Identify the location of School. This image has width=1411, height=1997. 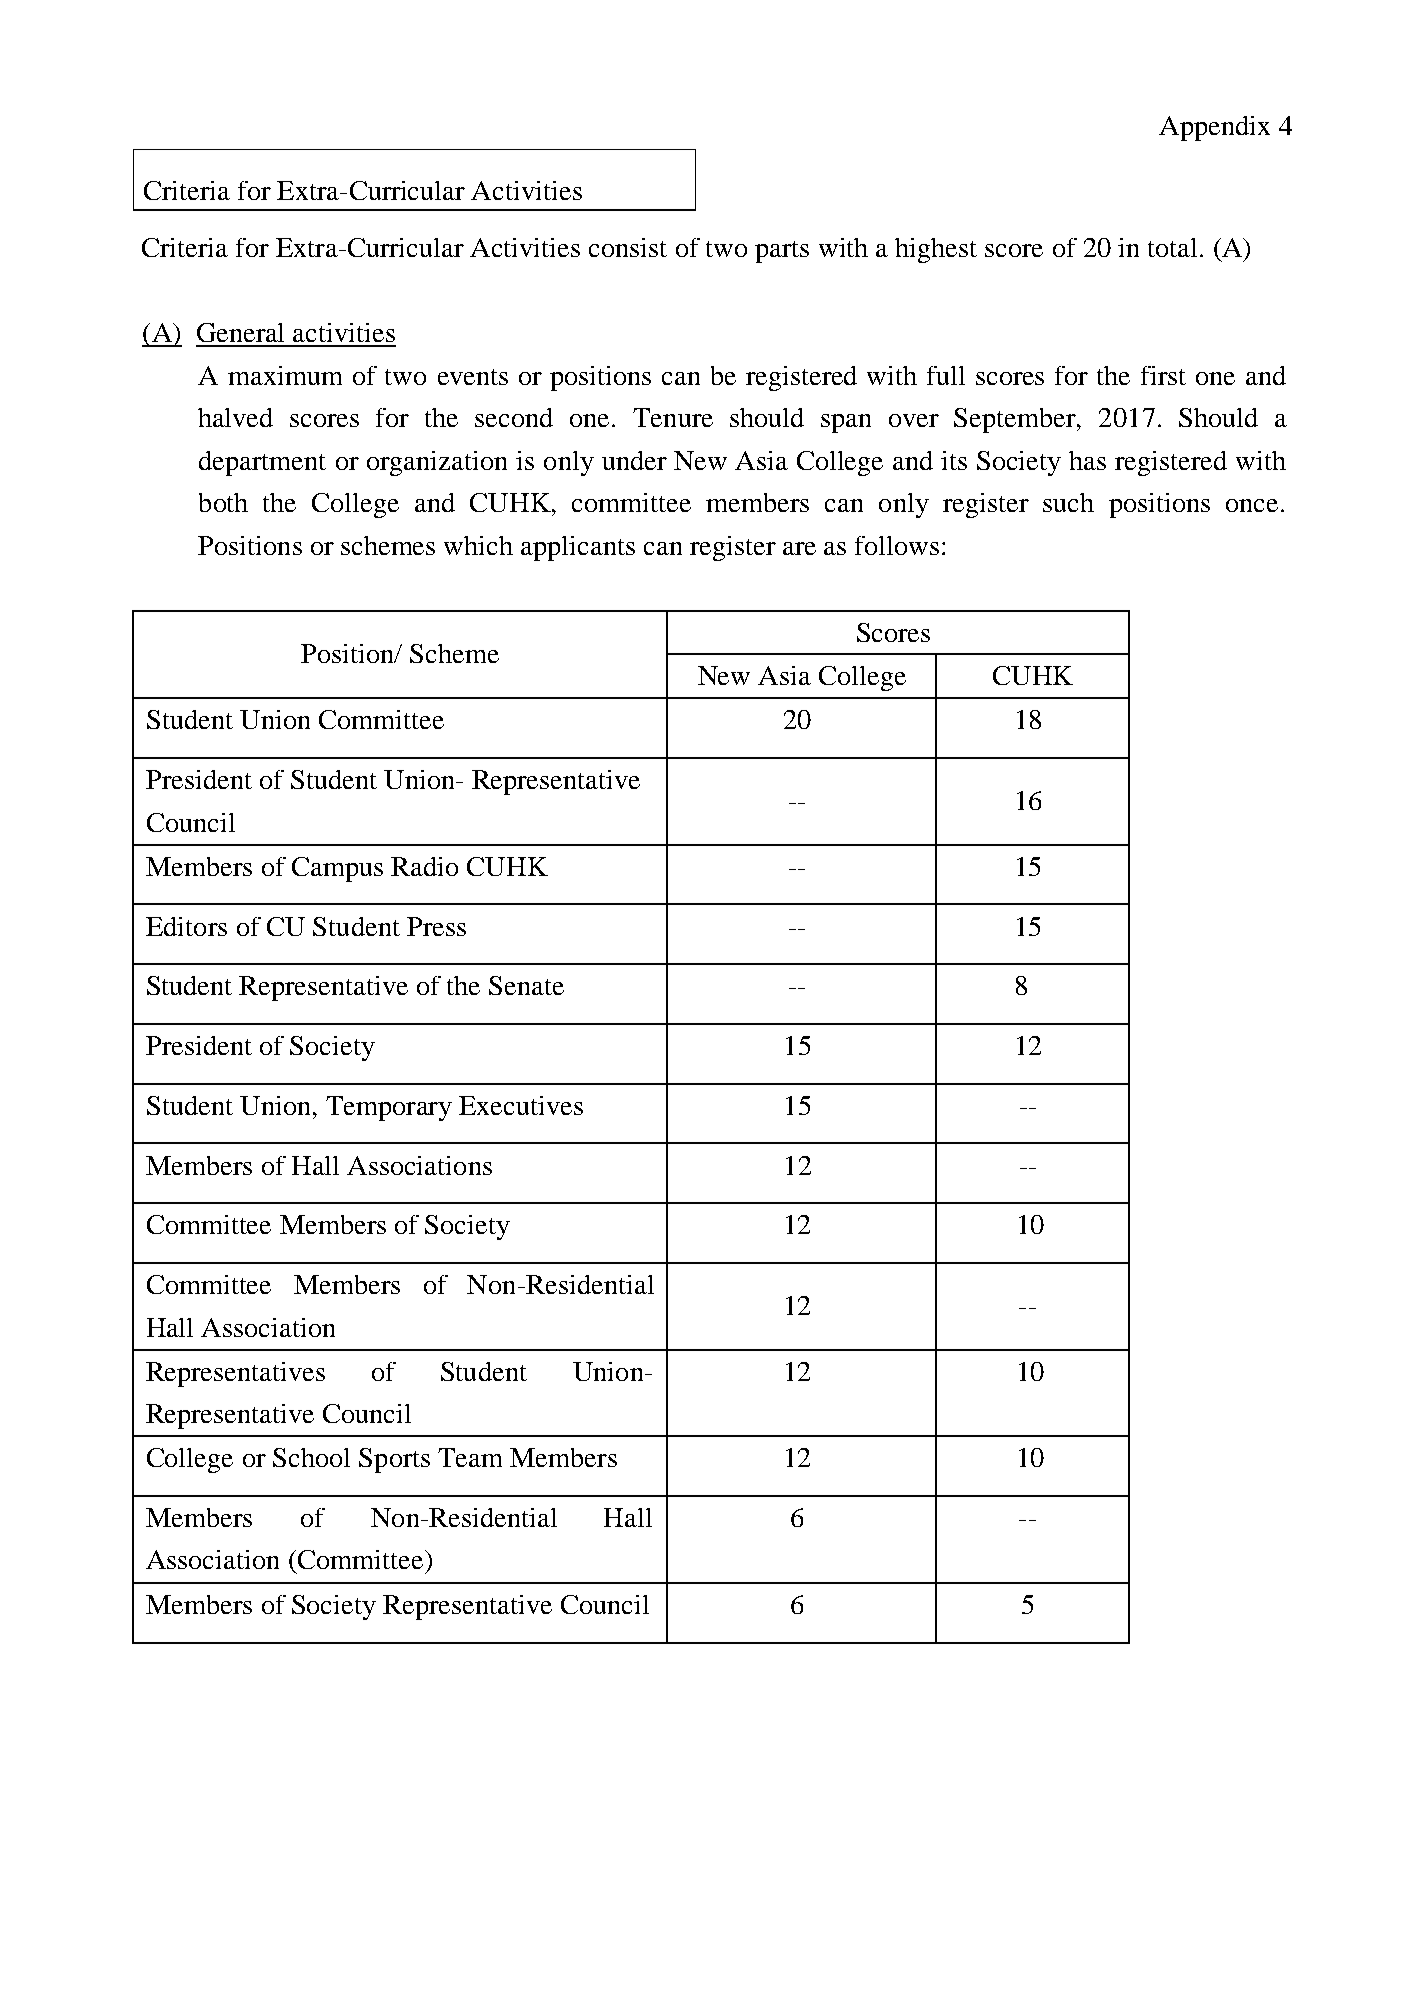
(311, 1457).
